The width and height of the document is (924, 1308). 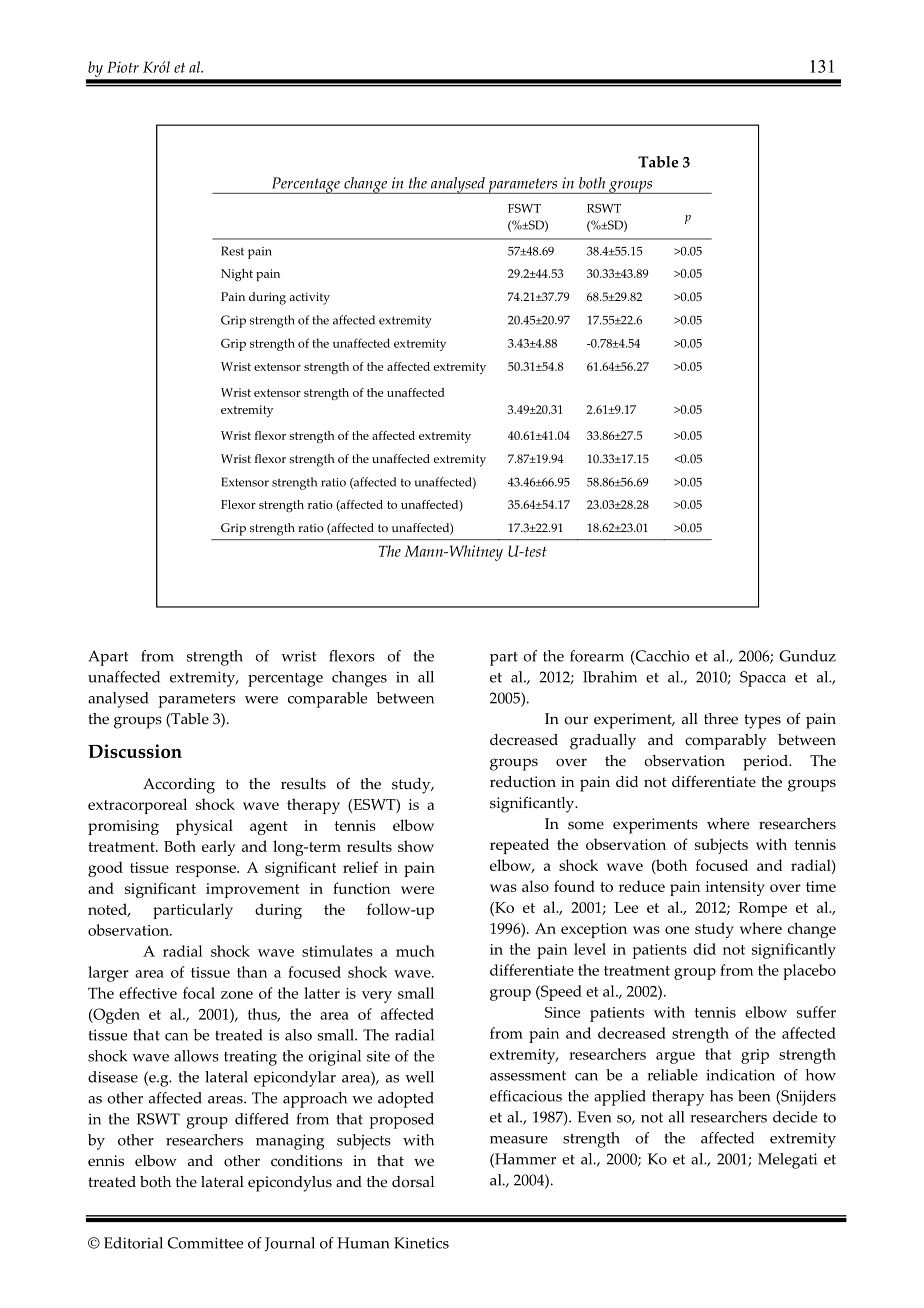 What do you see at coordinates (309, 298) in the document?
I see `activity` at bounding box center [309, 298].
